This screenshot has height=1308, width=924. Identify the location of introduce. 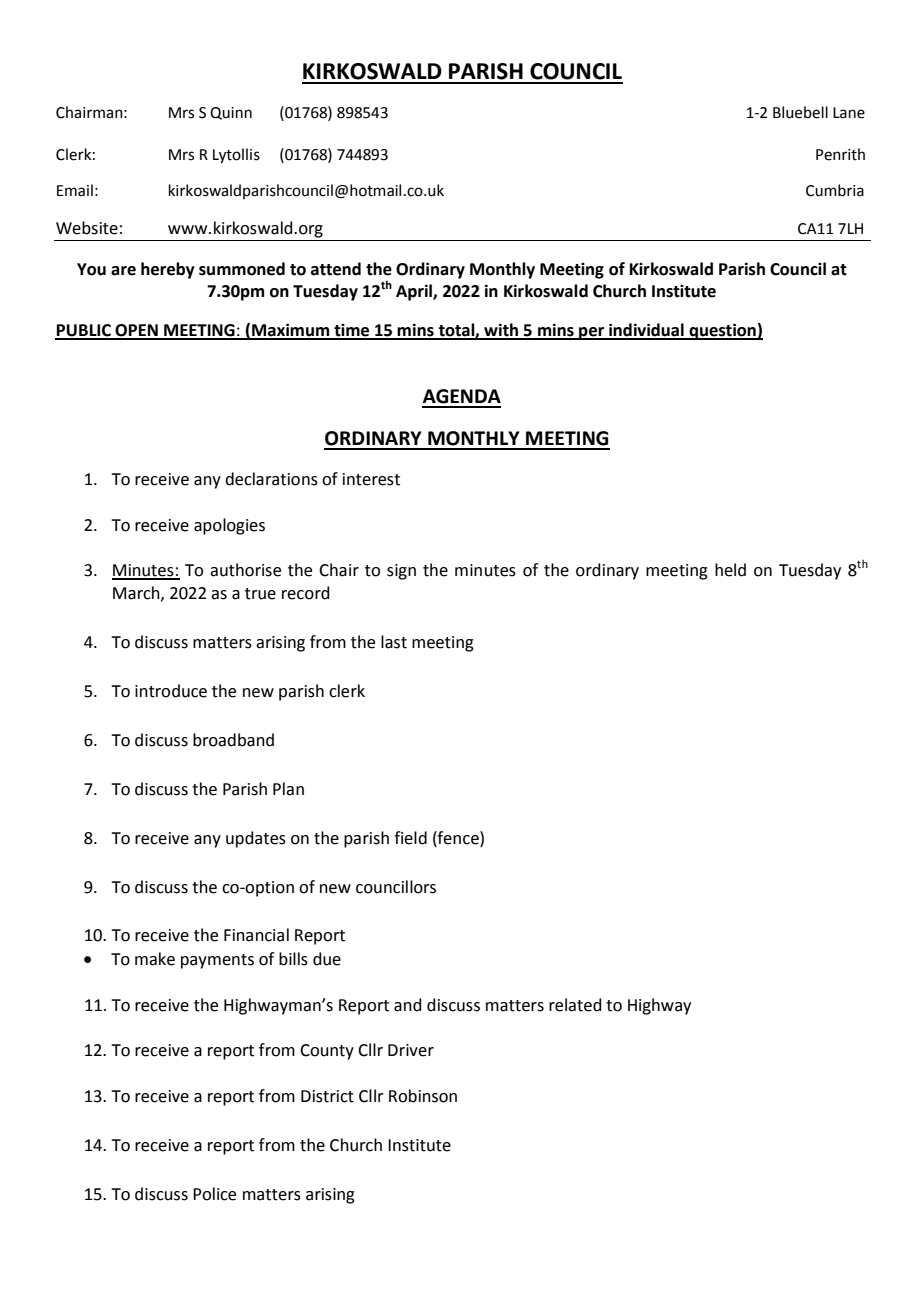
(171, 691).
